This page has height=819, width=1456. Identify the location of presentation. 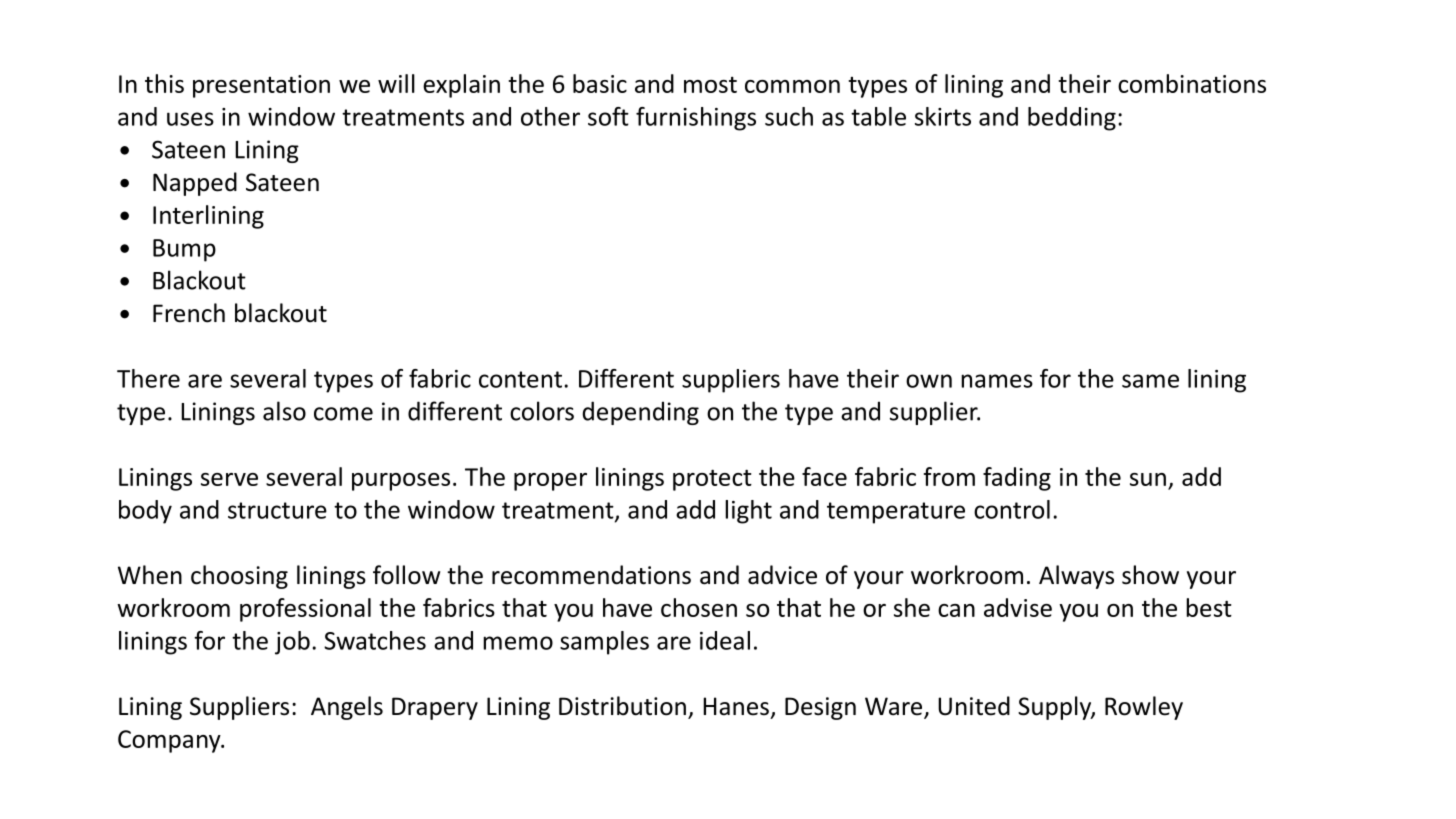
(261, 86).
